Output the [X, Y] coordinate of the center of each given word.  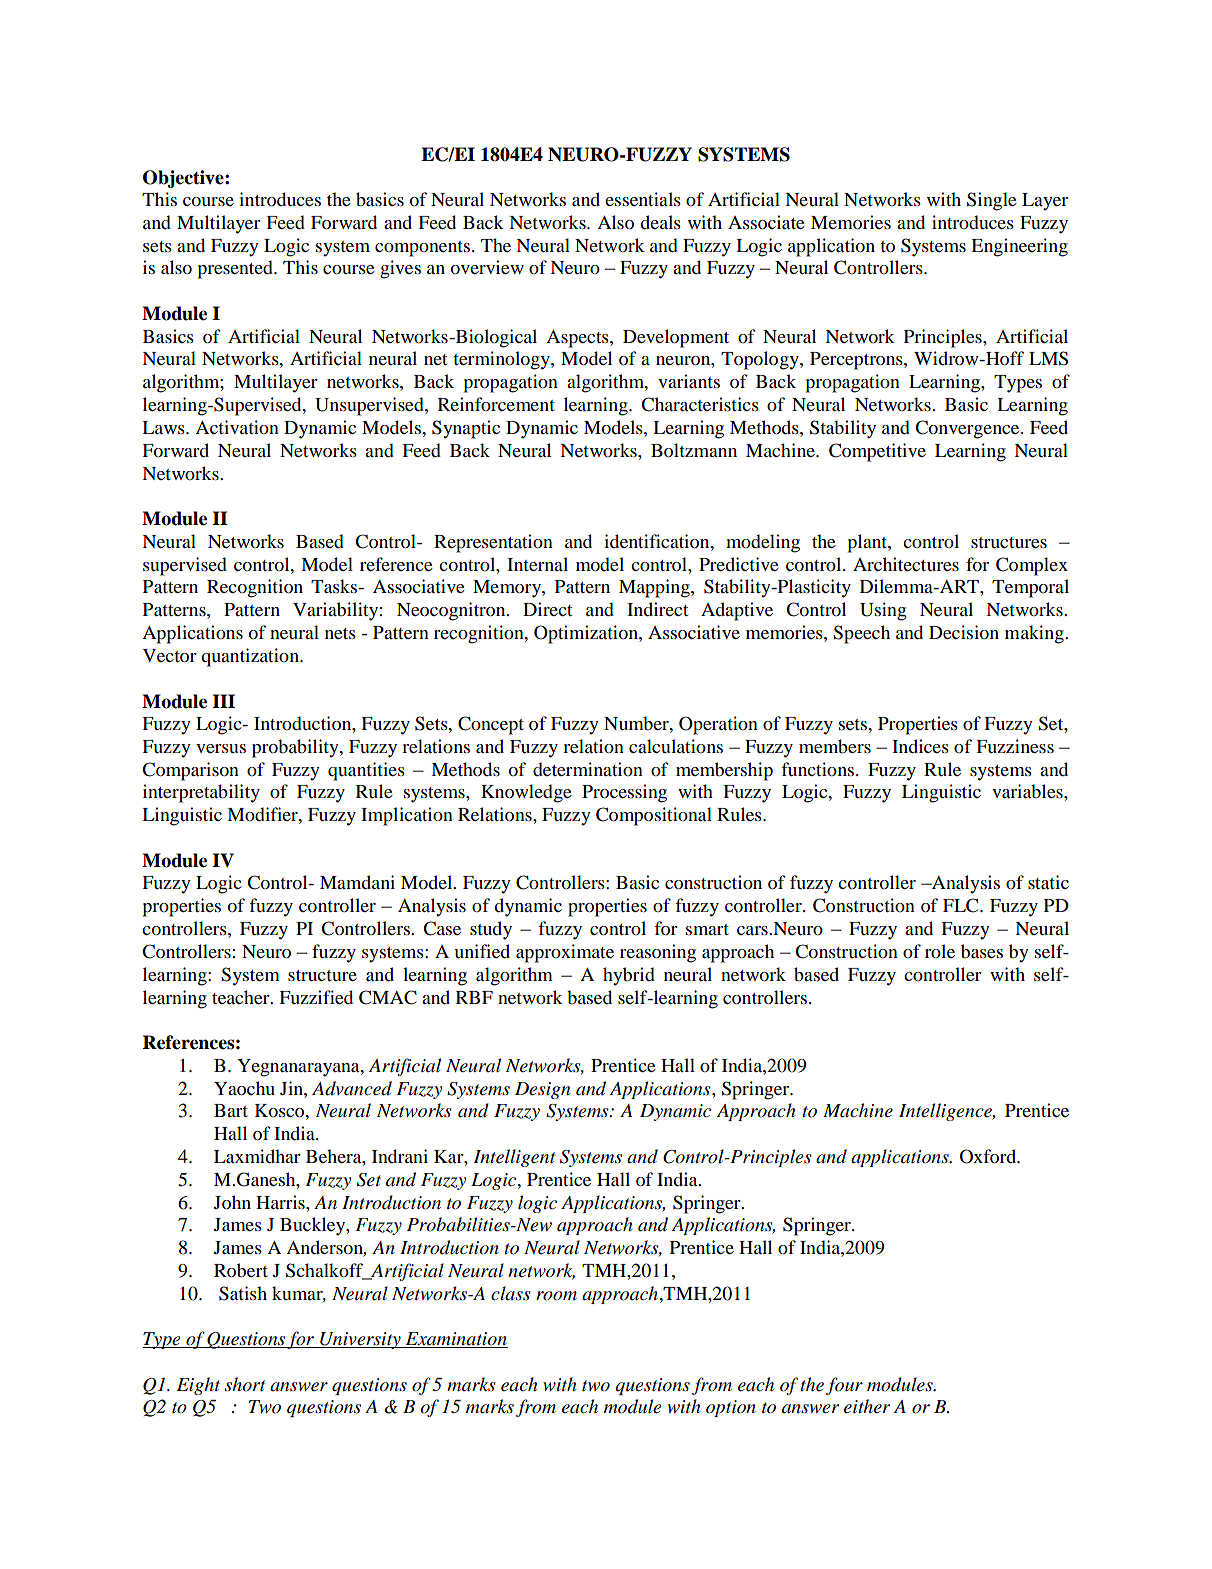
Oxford [989, 1156]
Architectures [906, 564]
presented [236, 269]
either [867, 1406]
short [245, 1384]
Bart [231, 1110]
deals [660, 222]
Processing [624, 793]
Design [542, 1090]
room [556, 1296]
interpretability [201, 793]
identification [658, 541]
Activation [237, 427]
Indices [920, 746]
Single [992, 201]
